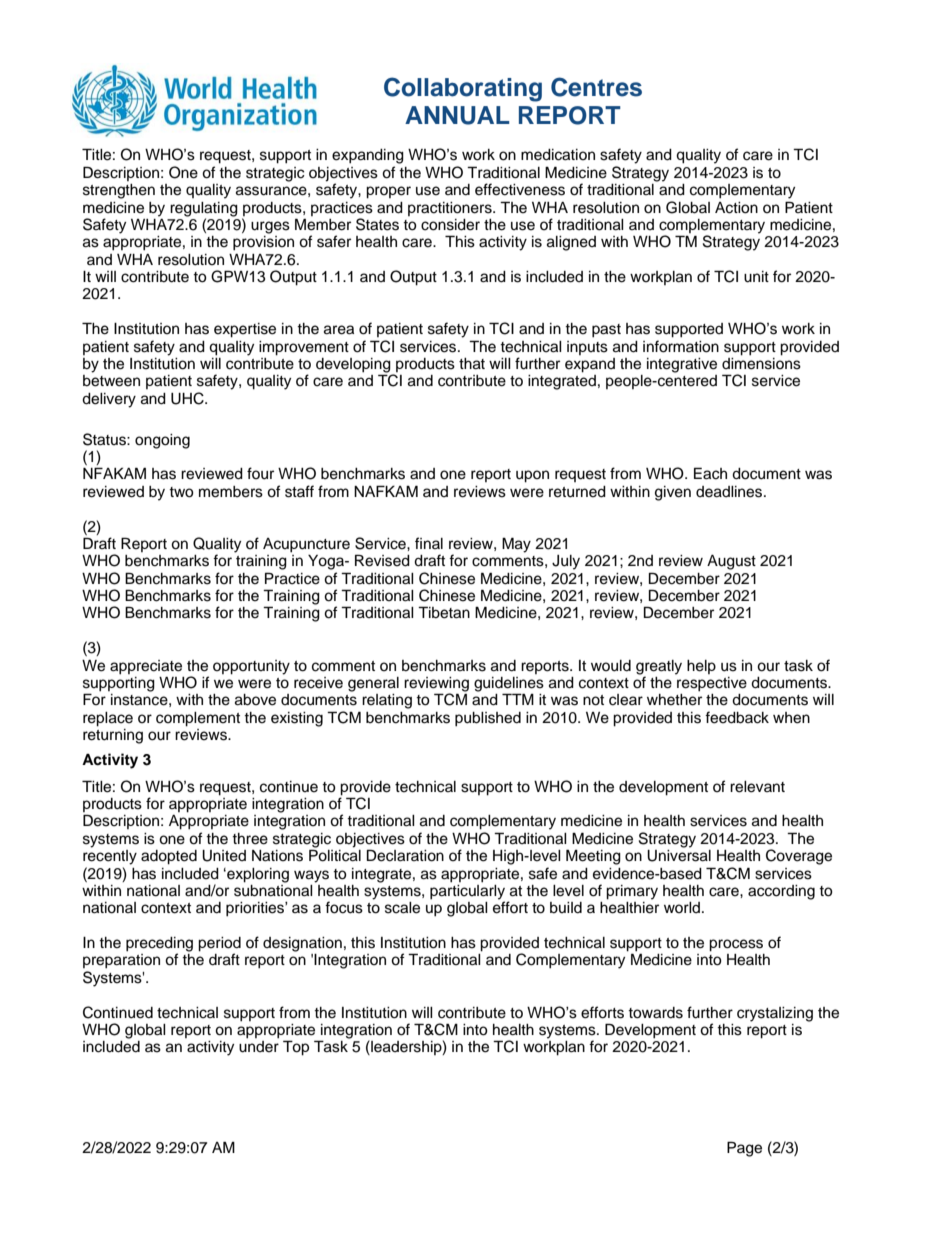  Describe the element at coordinates (204, 209) in the image. I see `regulating` at that location.
